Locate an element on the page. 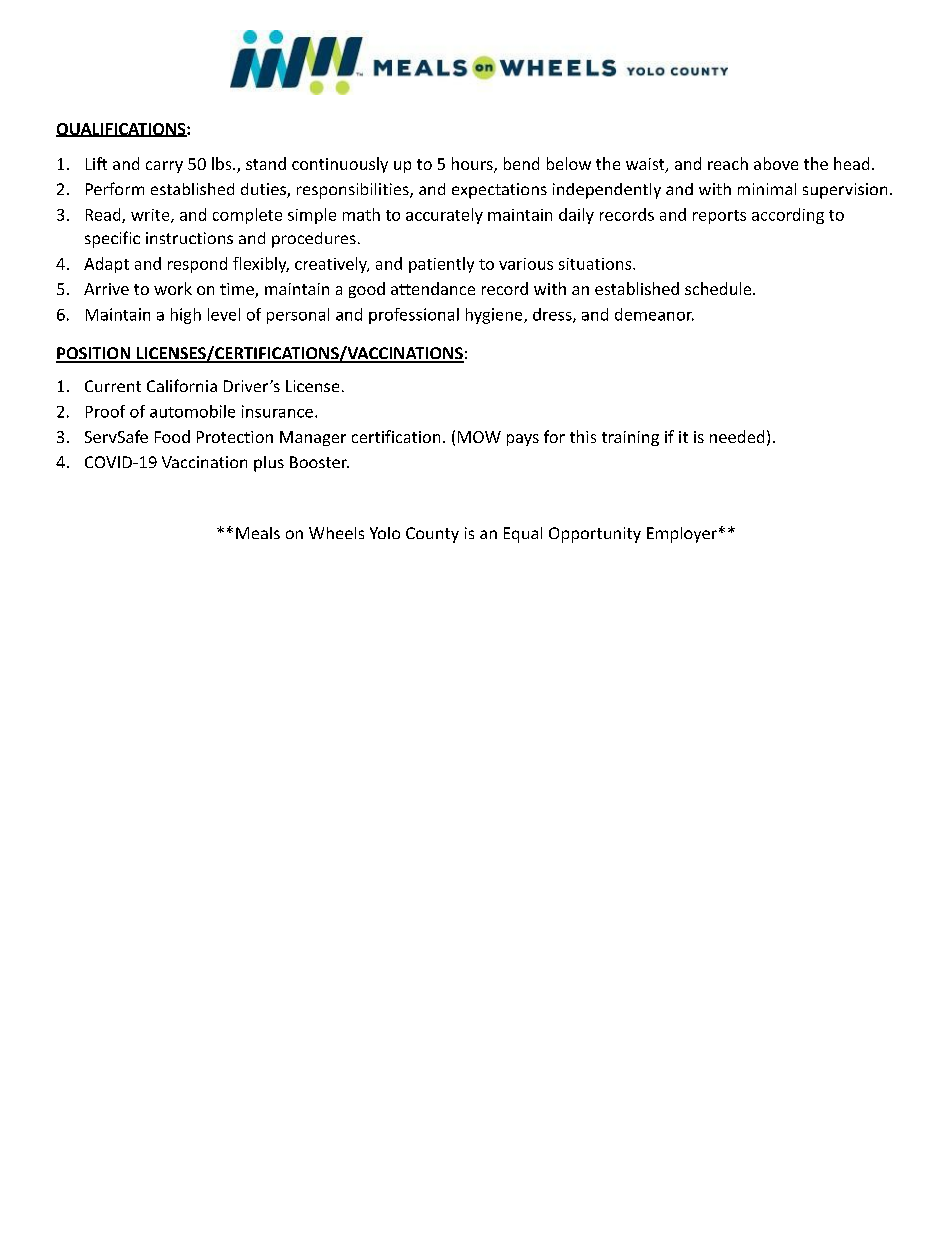 The height and width of the document is (1233, 952). needed is located at coordinates (737, 436).
